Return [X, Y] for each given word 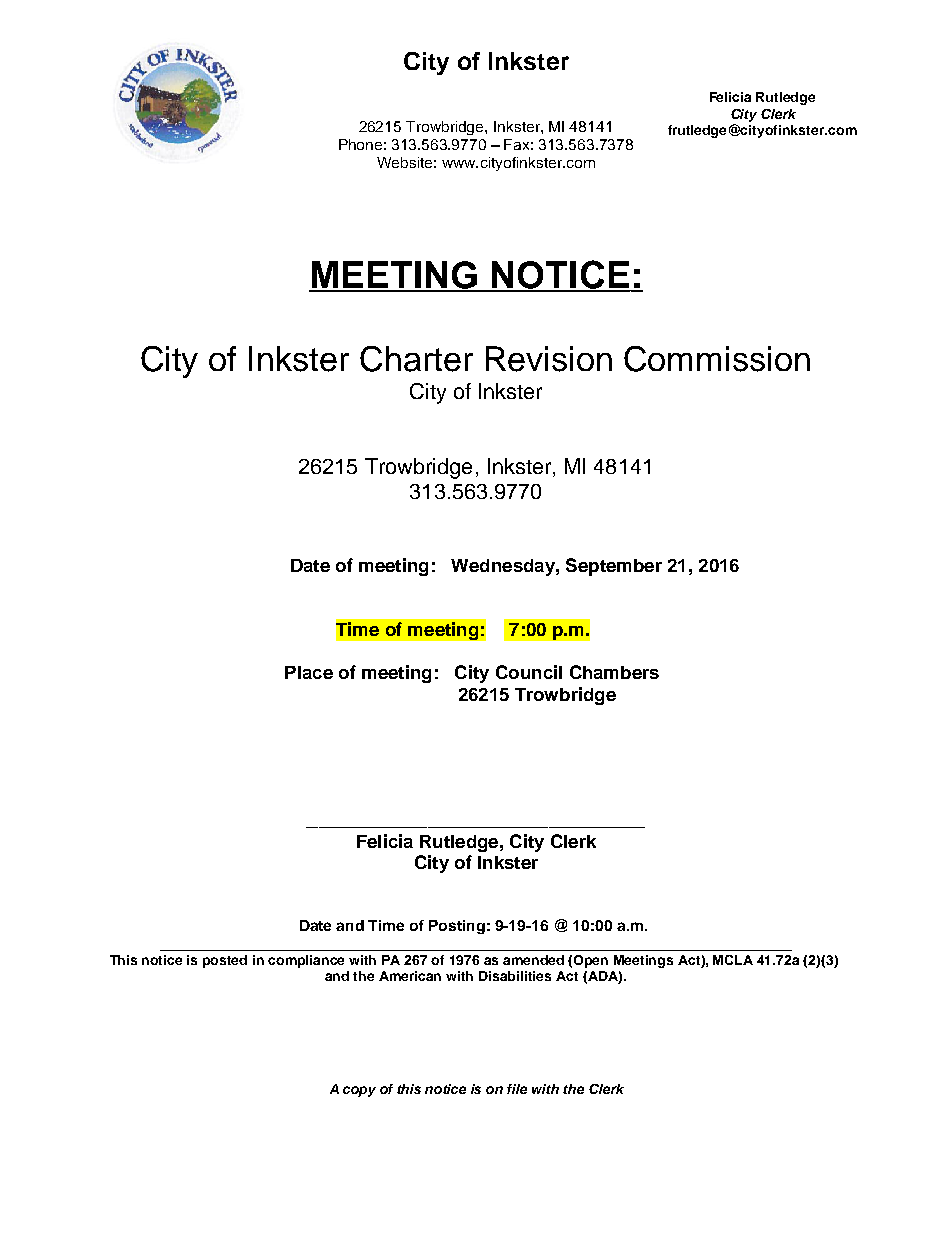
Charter [416, 359]
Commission [717, 359]
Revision [549, 359]
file [517, 1089]
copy [359, 1091]
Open [591, 961]
